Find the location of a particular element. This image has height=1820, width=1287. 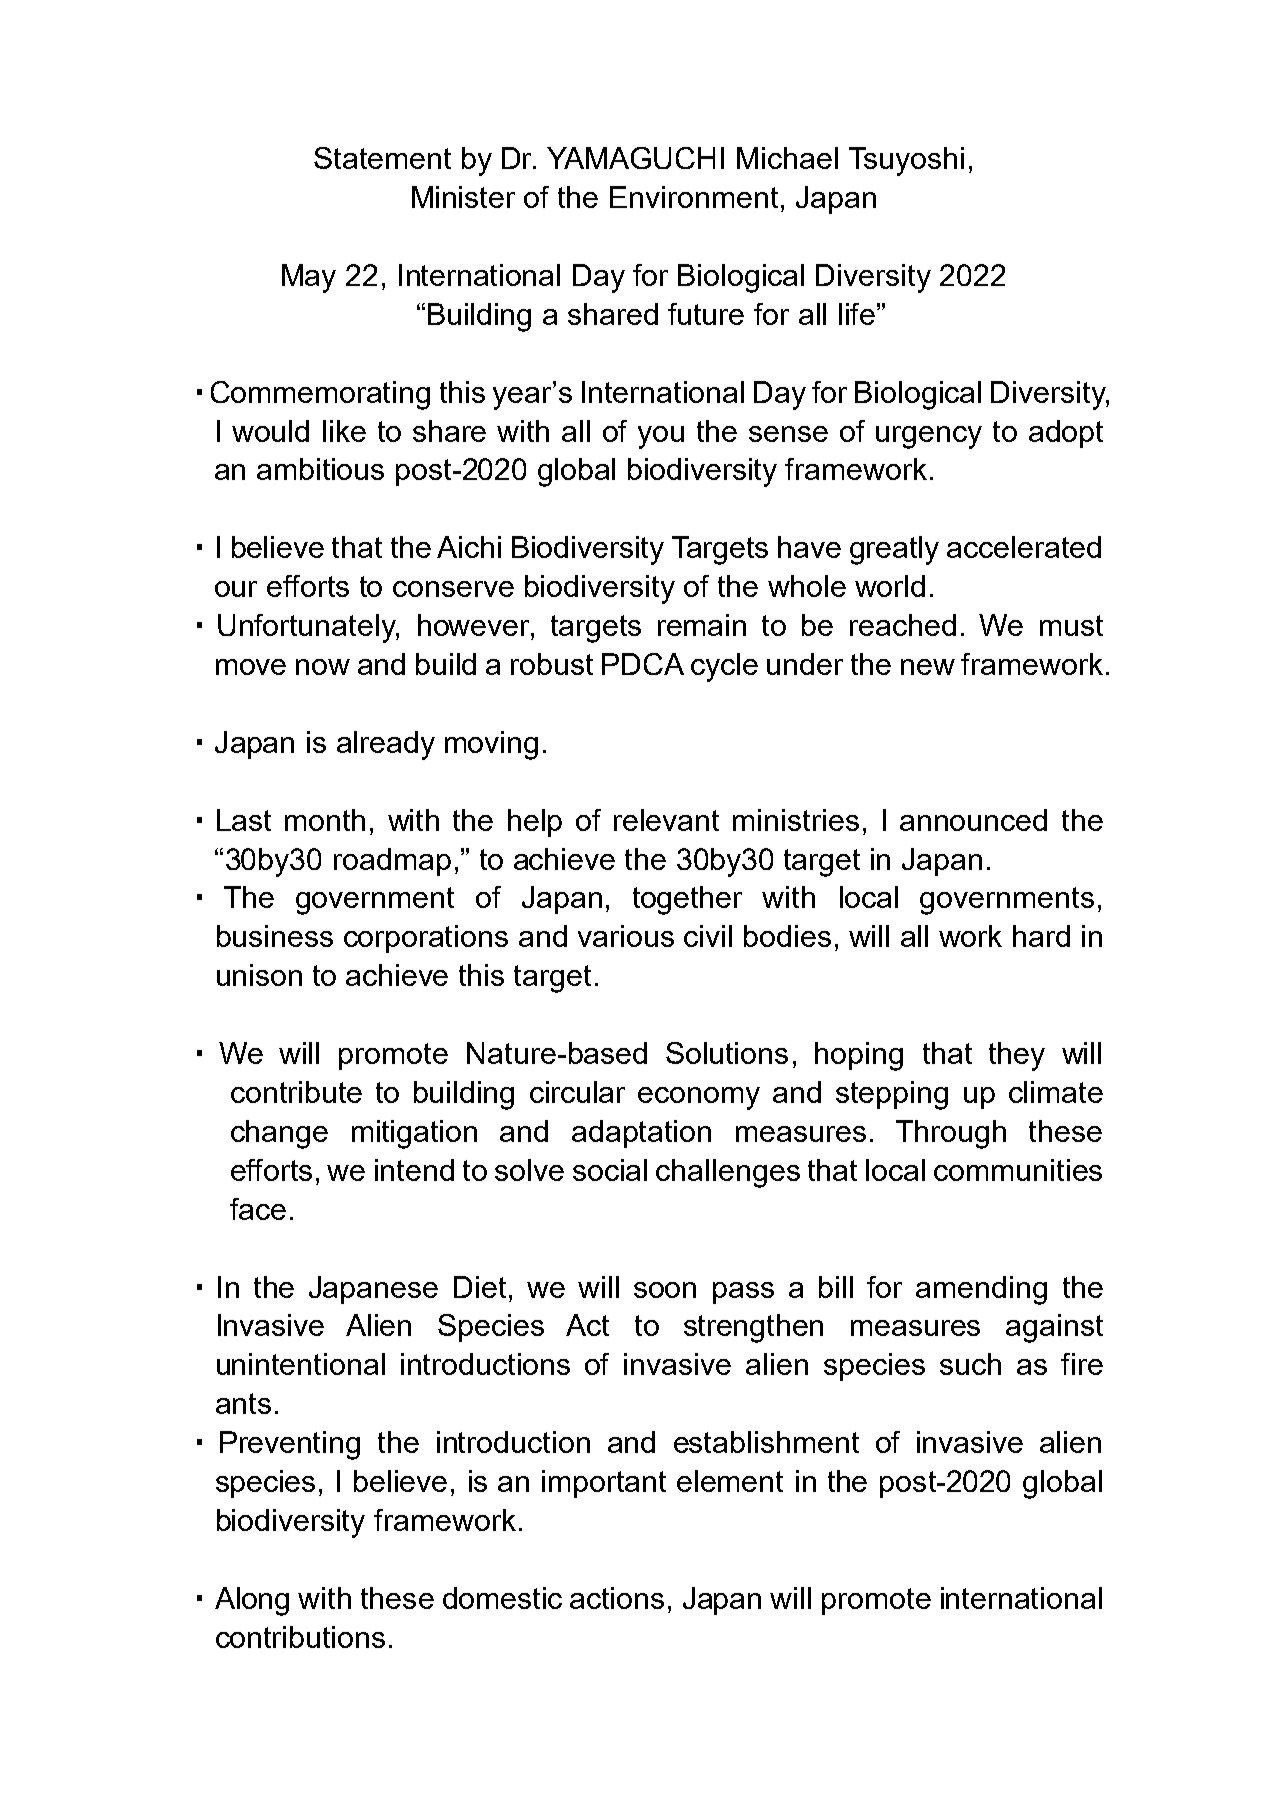

contributions is located at coordinates (300, 1637).
